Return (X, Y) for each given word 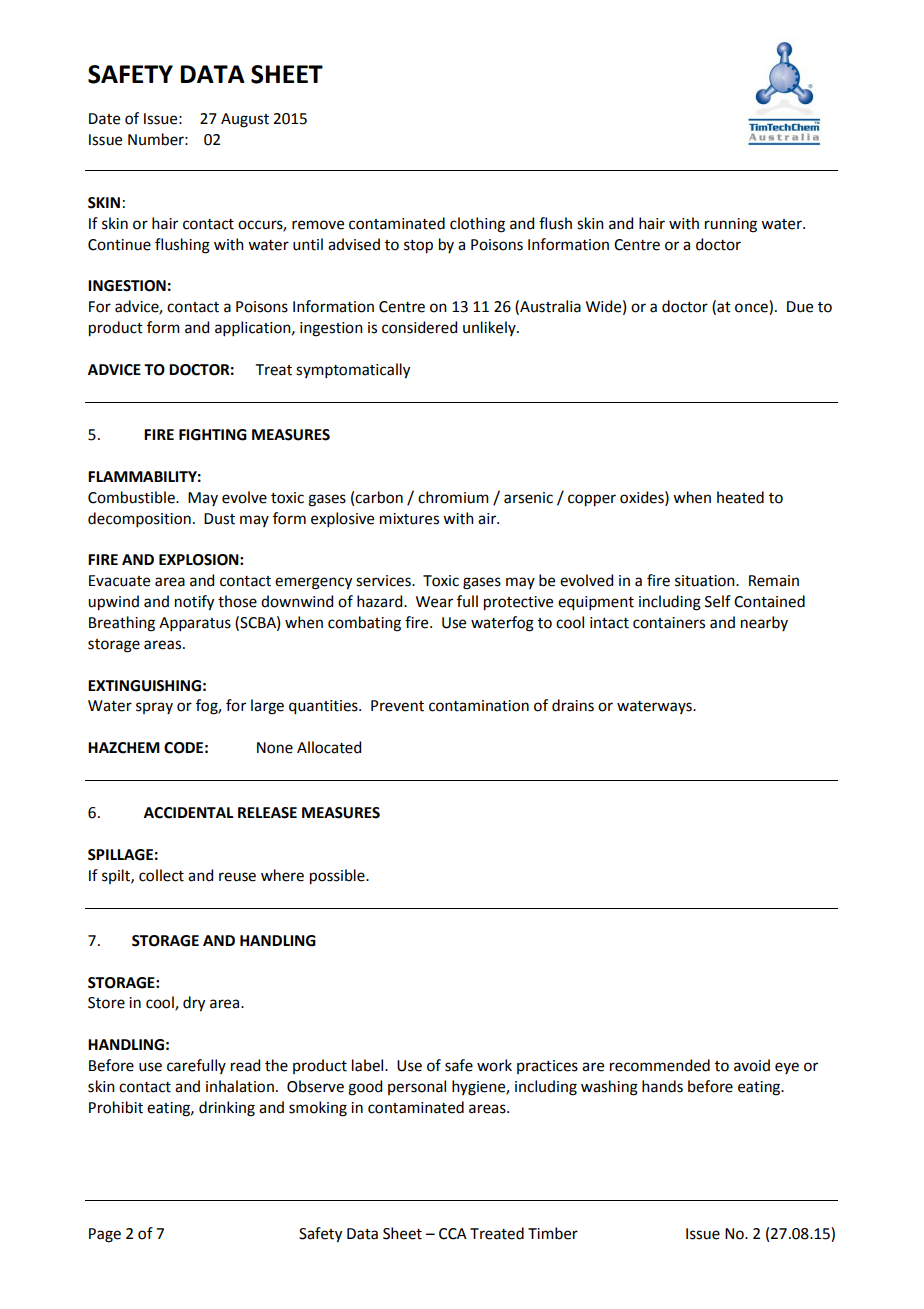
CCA (453, 1234)
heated (740, 497)
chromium (453, 497)
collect (161, 875)
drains (573, 705)
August (245, 120)
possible (338, 877)
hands (662, 1086)
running (731, 225)
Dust (219, 519)
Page (105, 1235)
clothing (477, 225)
